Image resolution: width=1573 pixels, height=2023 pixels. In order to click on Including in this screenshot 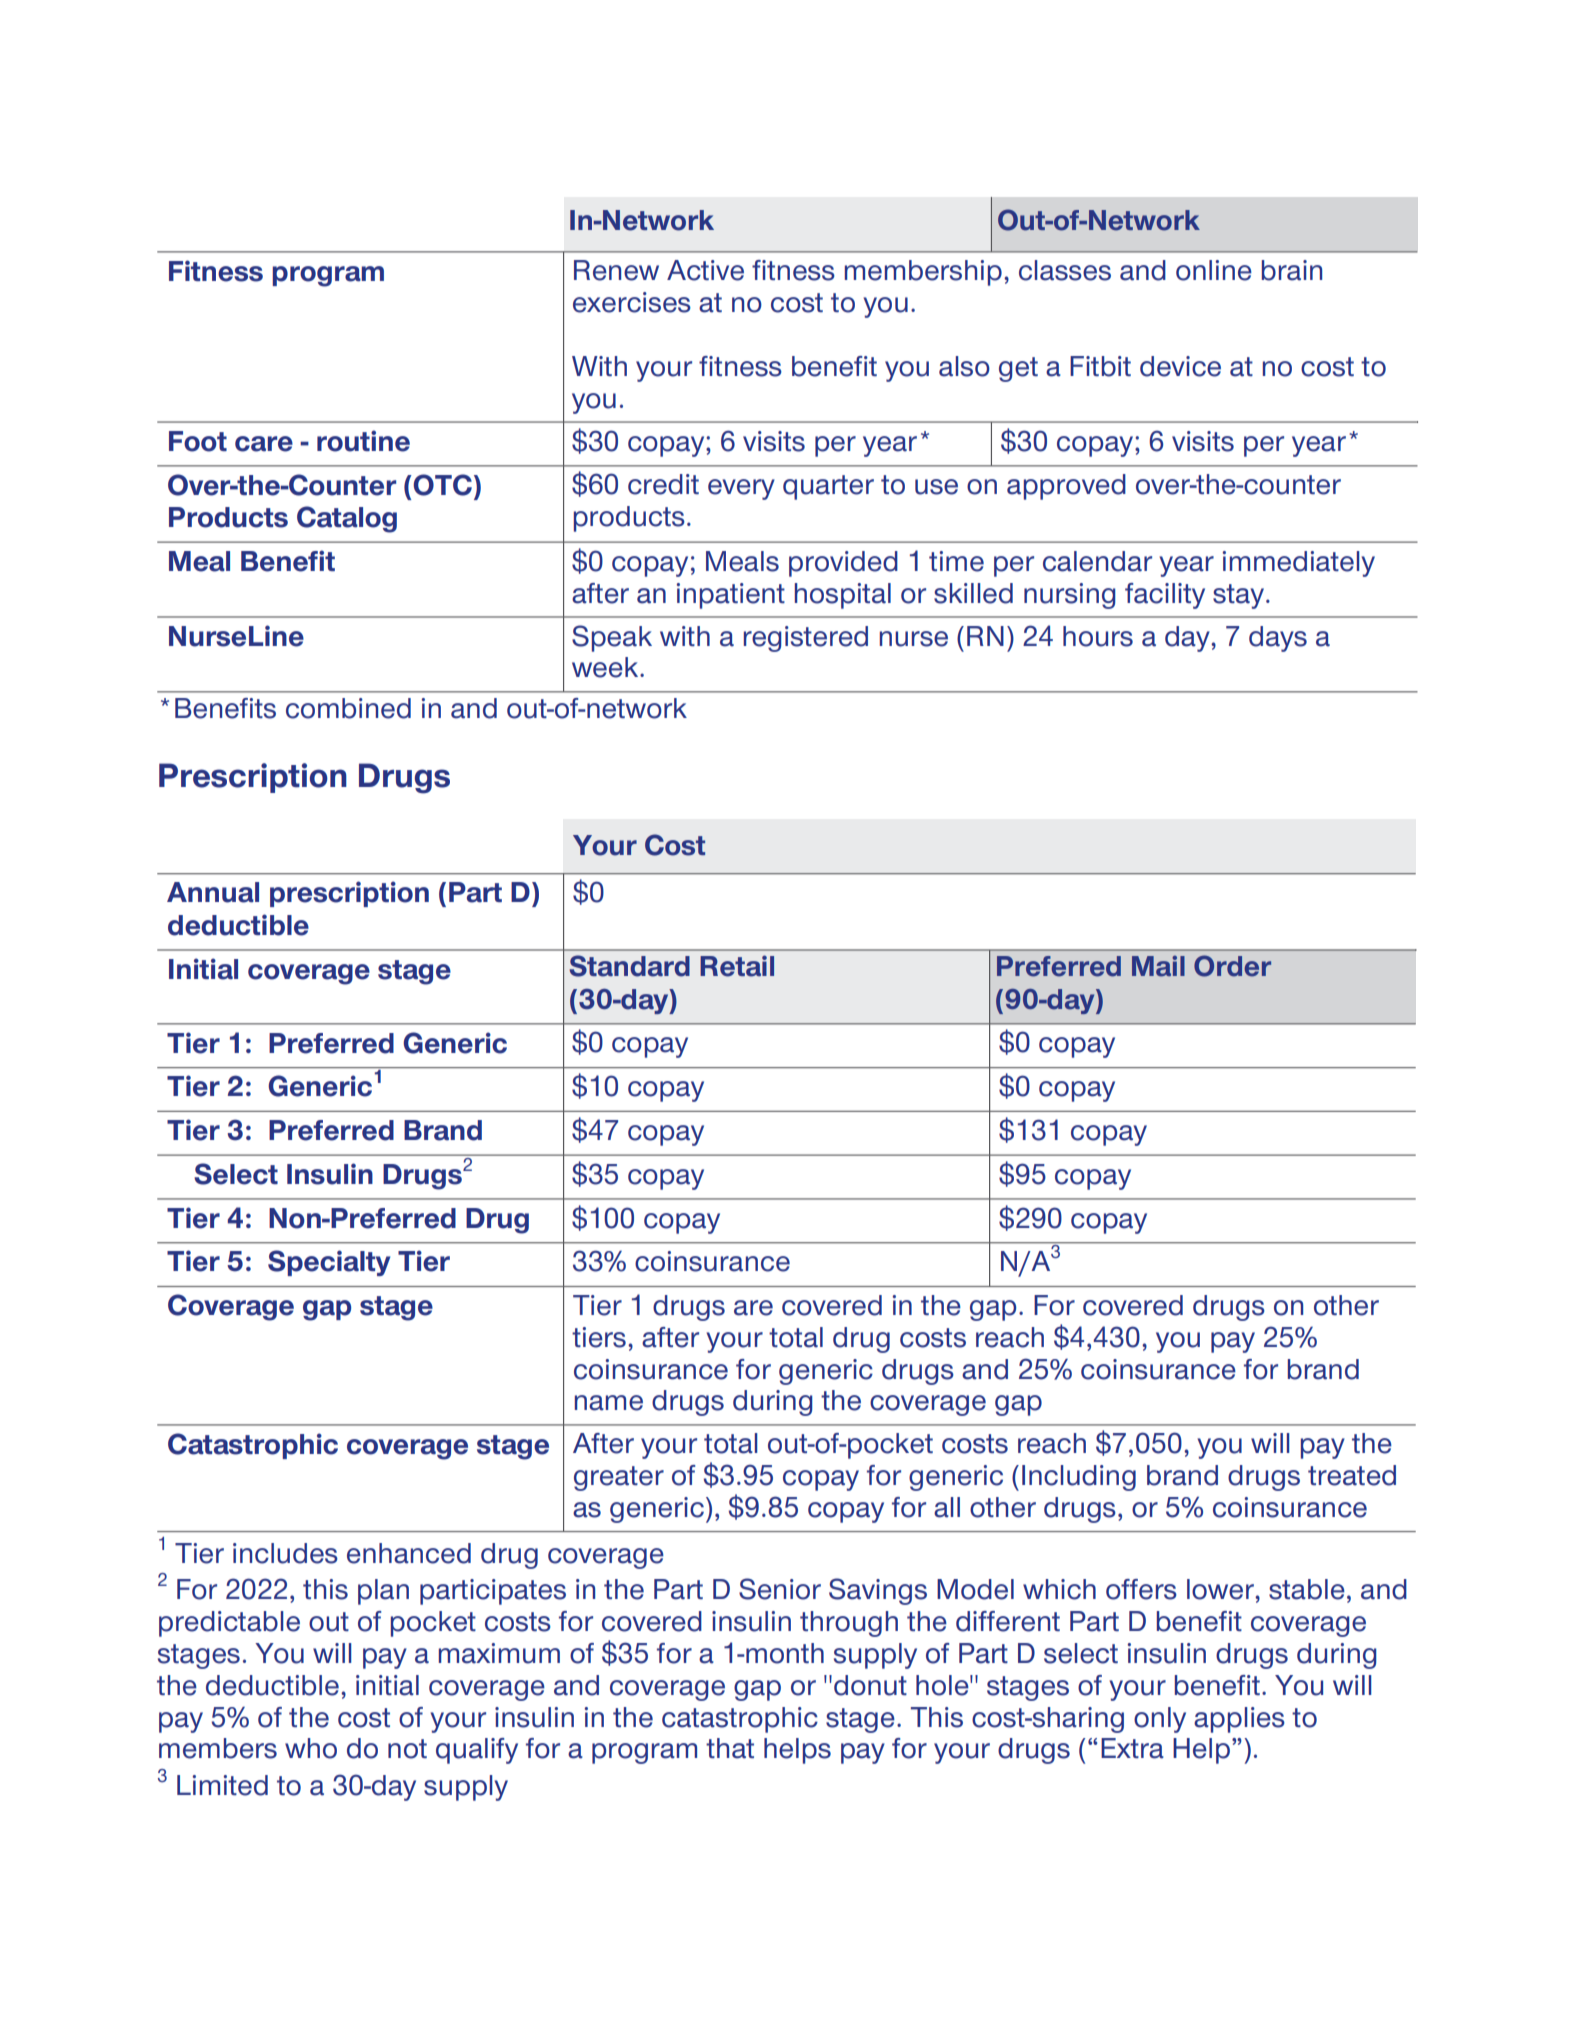, I will do `click(1079, 1478)`.
